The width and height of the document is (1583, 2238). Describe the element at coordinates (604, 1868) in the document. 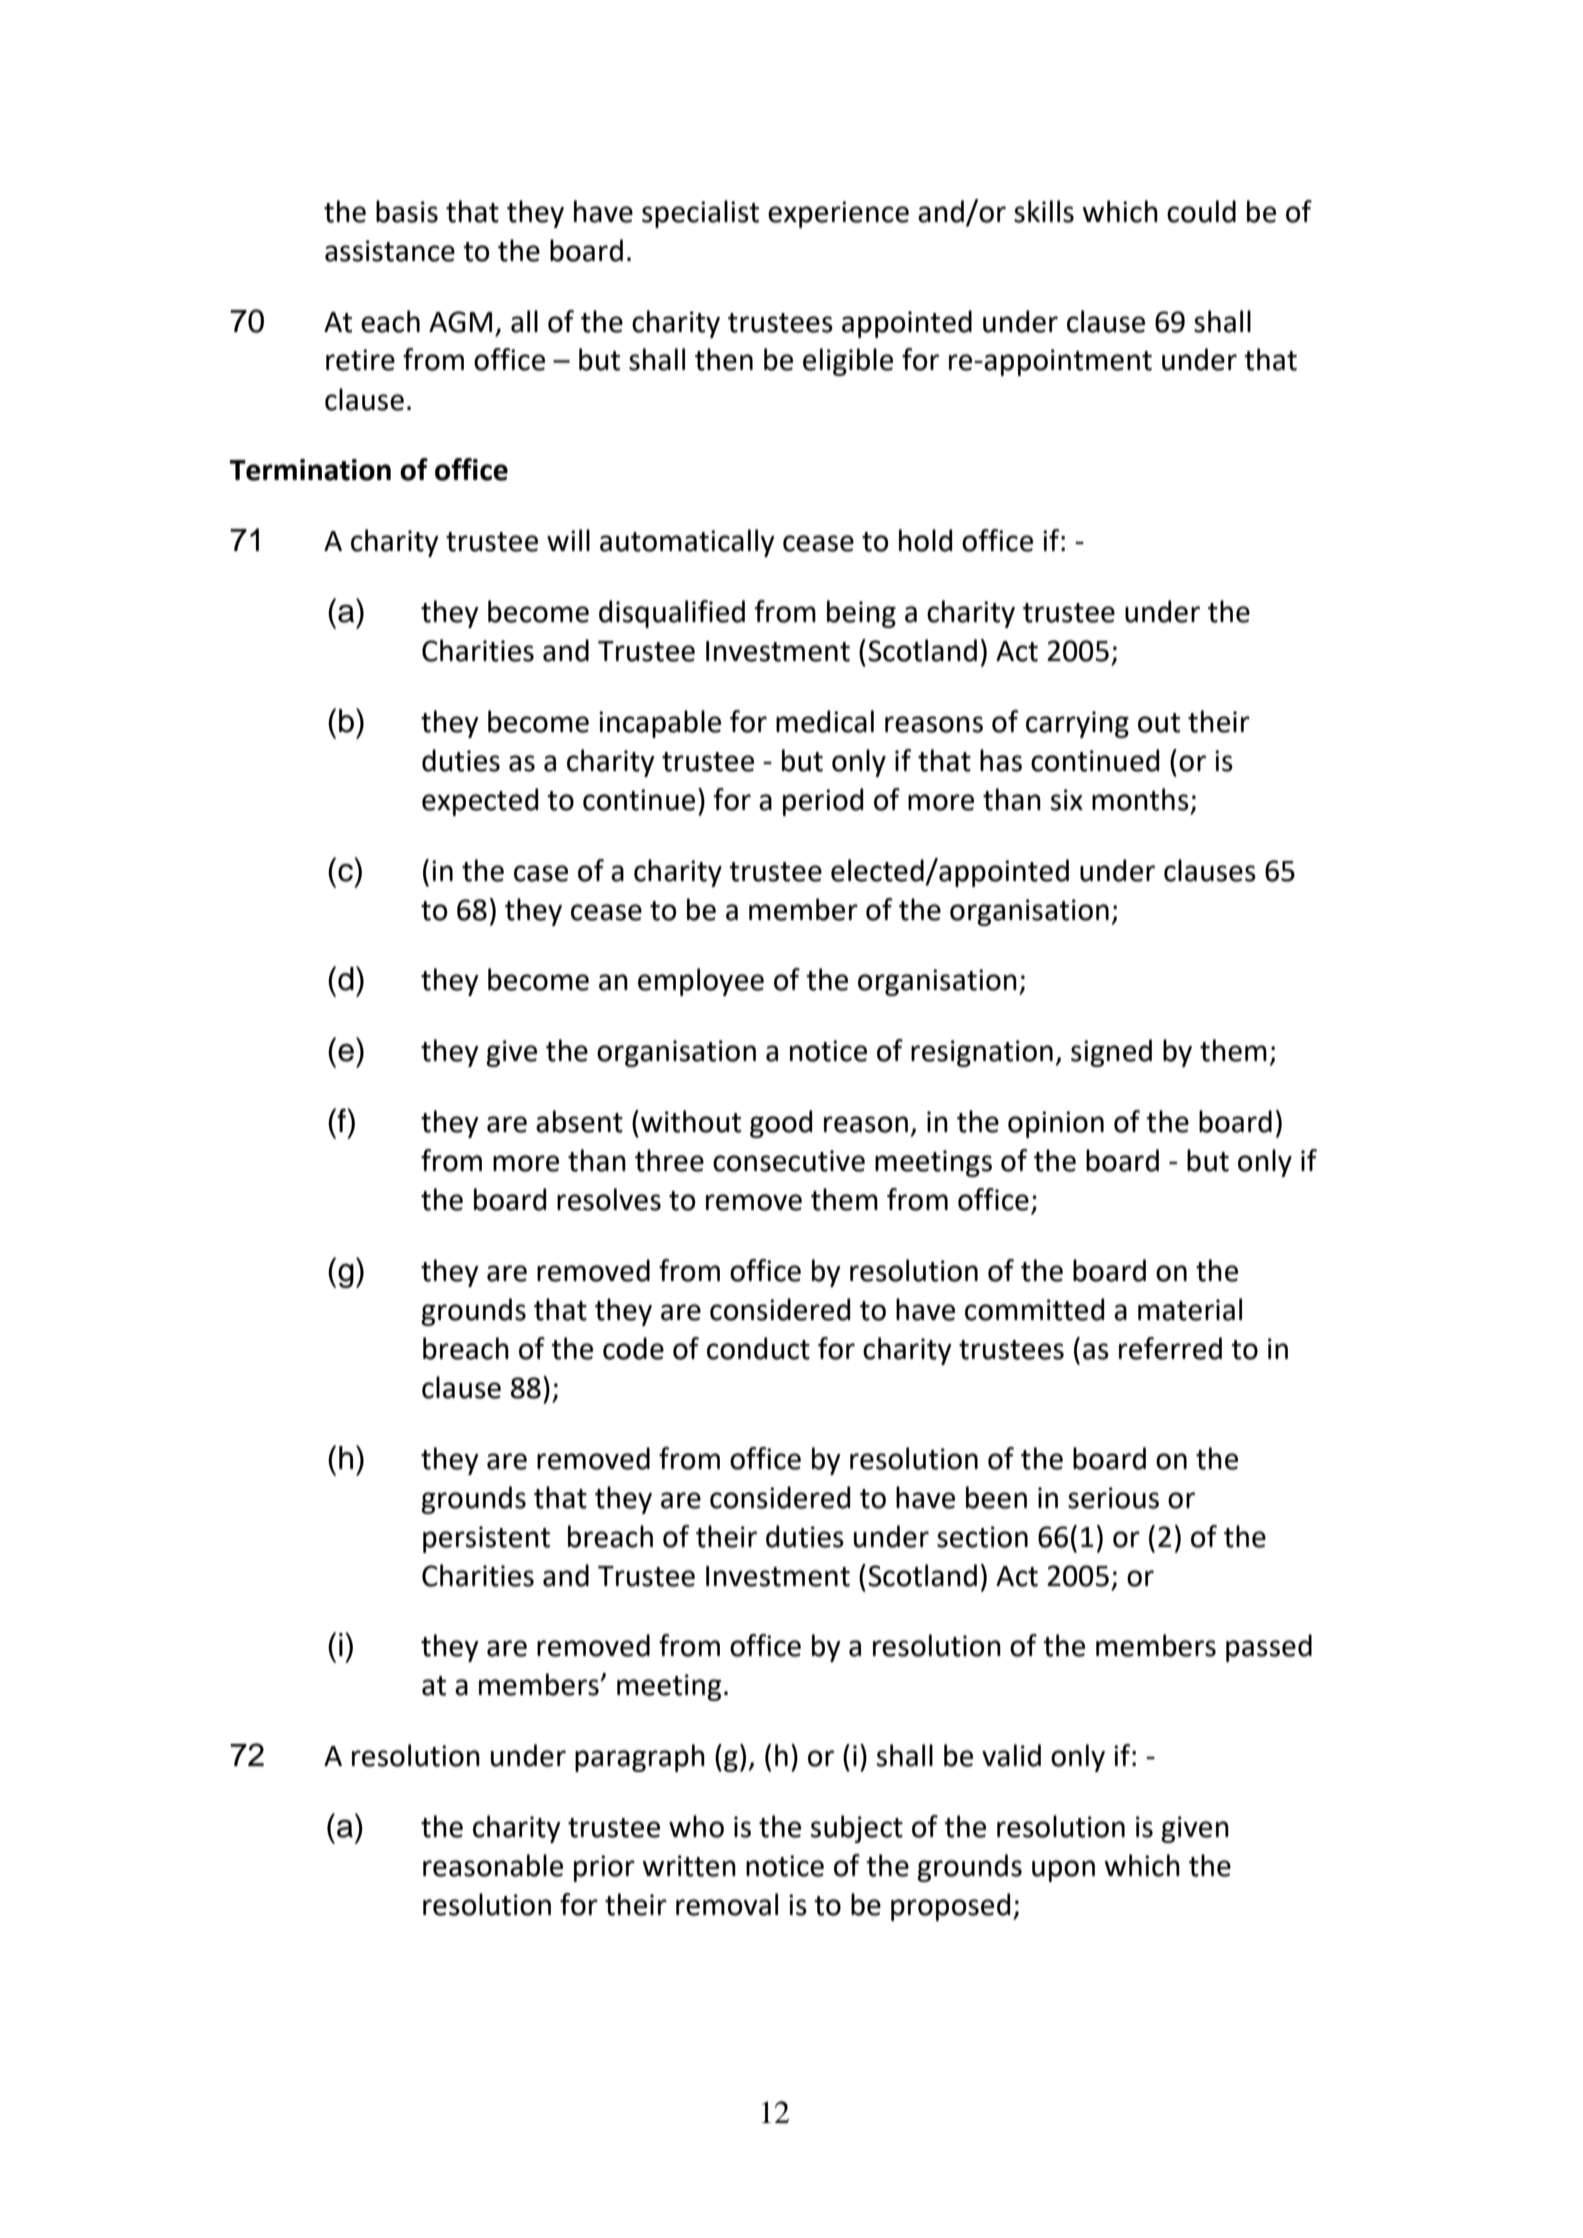

I see `prior` at that location.
